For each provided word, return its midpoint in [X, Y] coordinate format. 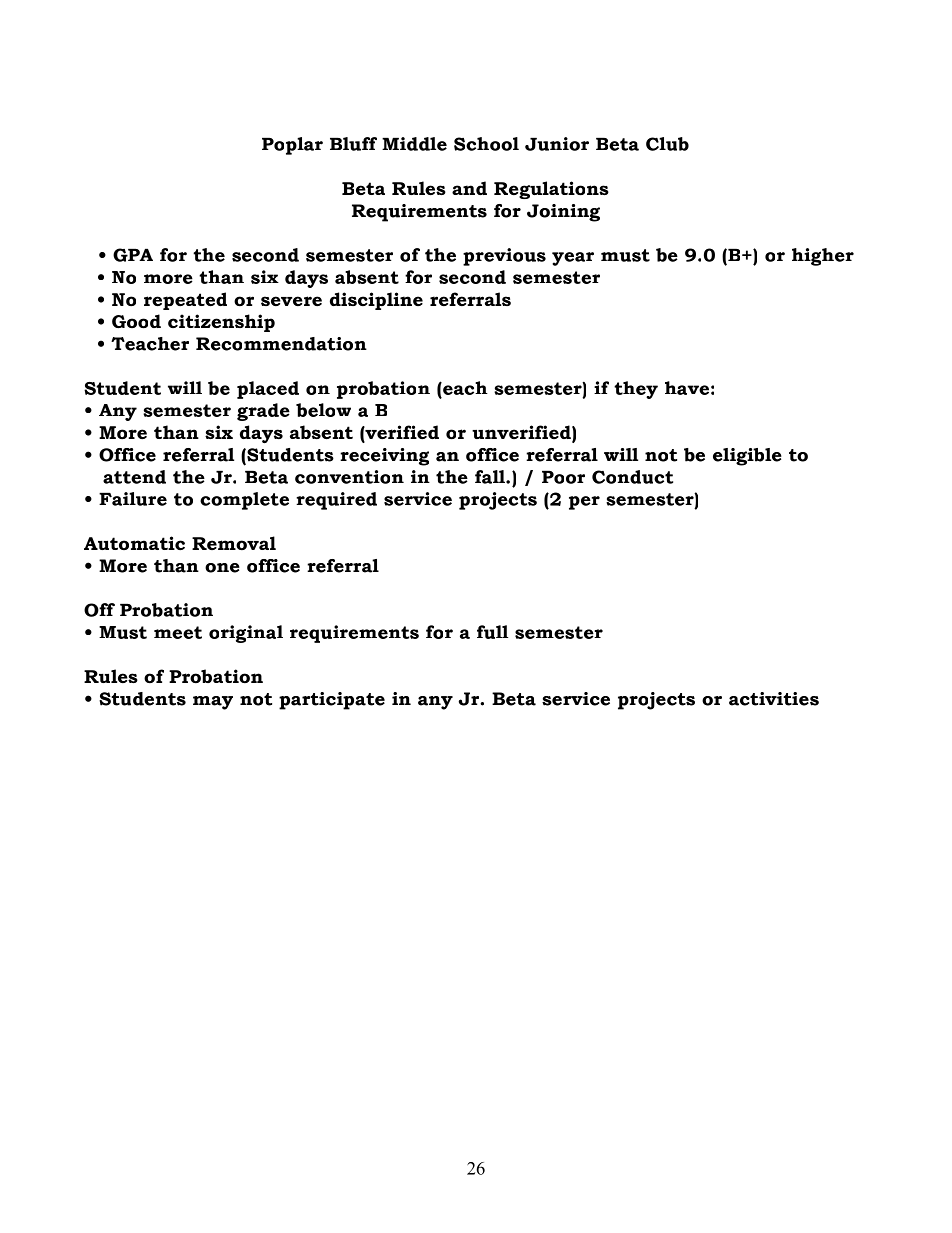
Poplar [292, 146]
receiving [384, 457]
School [486, 144]
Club [667, 144]
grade [263, 412]
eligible [747, 457]
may [213, 703]
